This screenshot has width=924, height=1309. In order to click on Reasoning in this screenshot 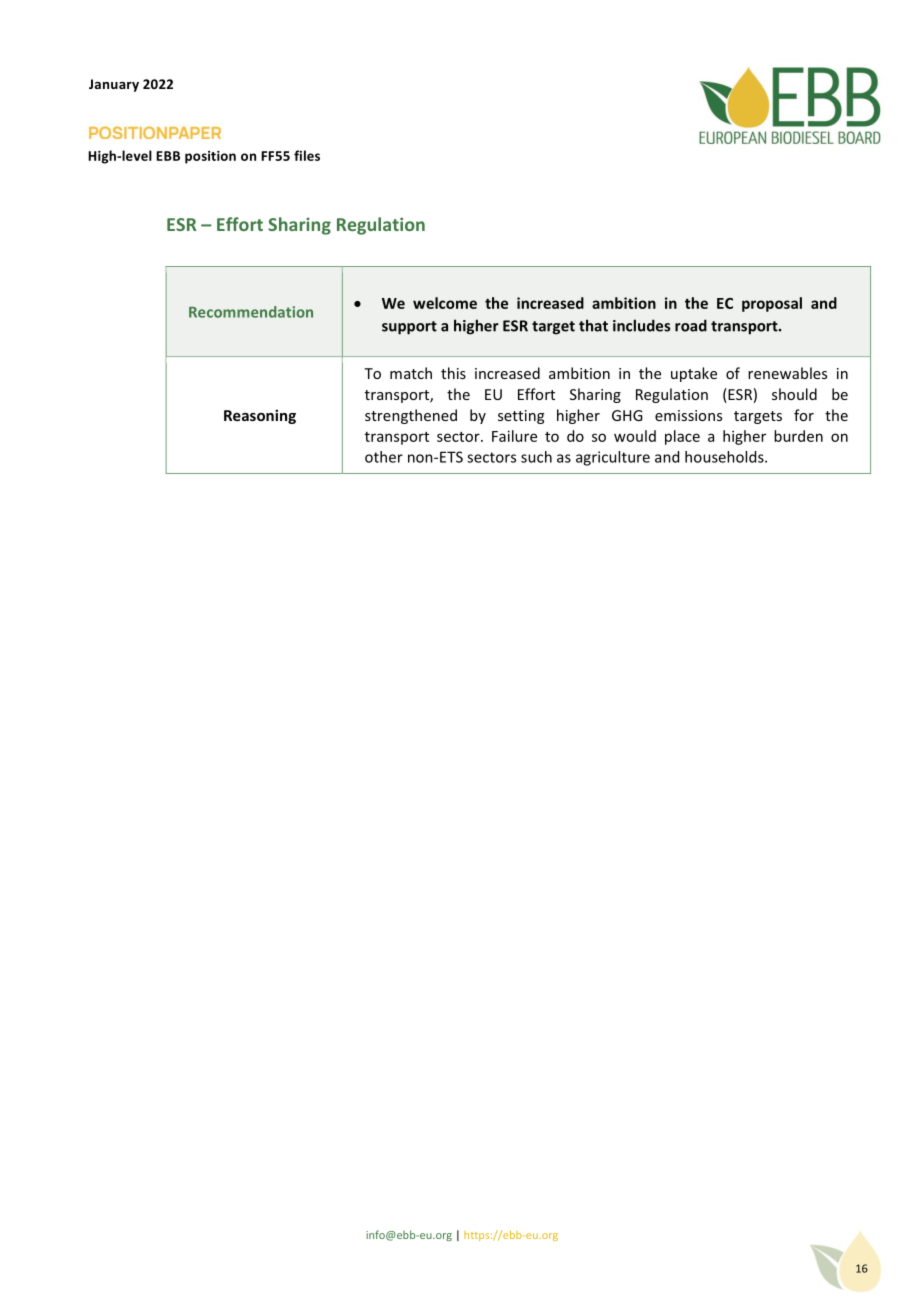, I will do `click(260, 416)`.
